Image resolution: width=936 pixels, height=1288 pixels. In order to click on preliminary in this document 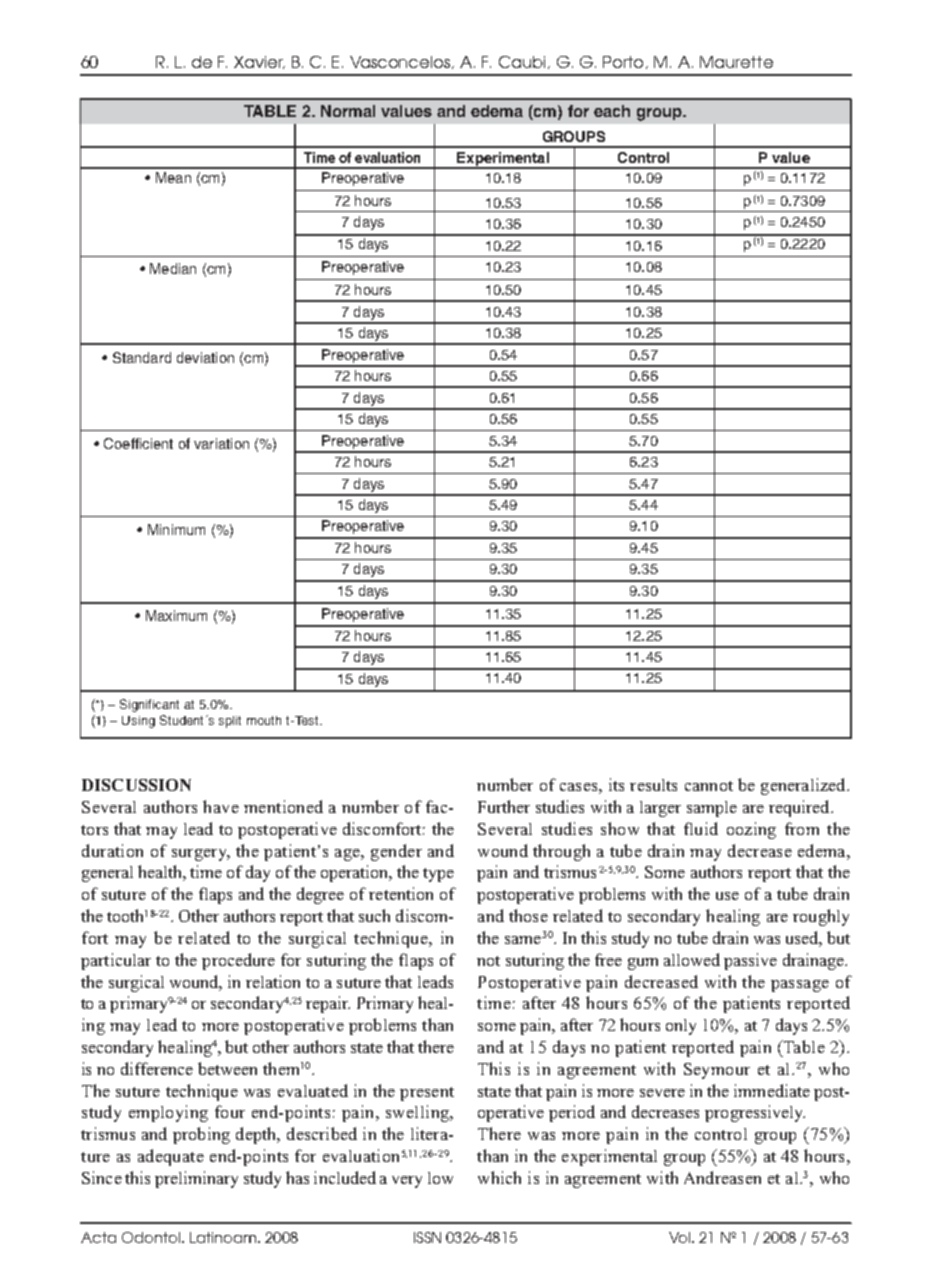, I will do `click(196, 1179)`.
